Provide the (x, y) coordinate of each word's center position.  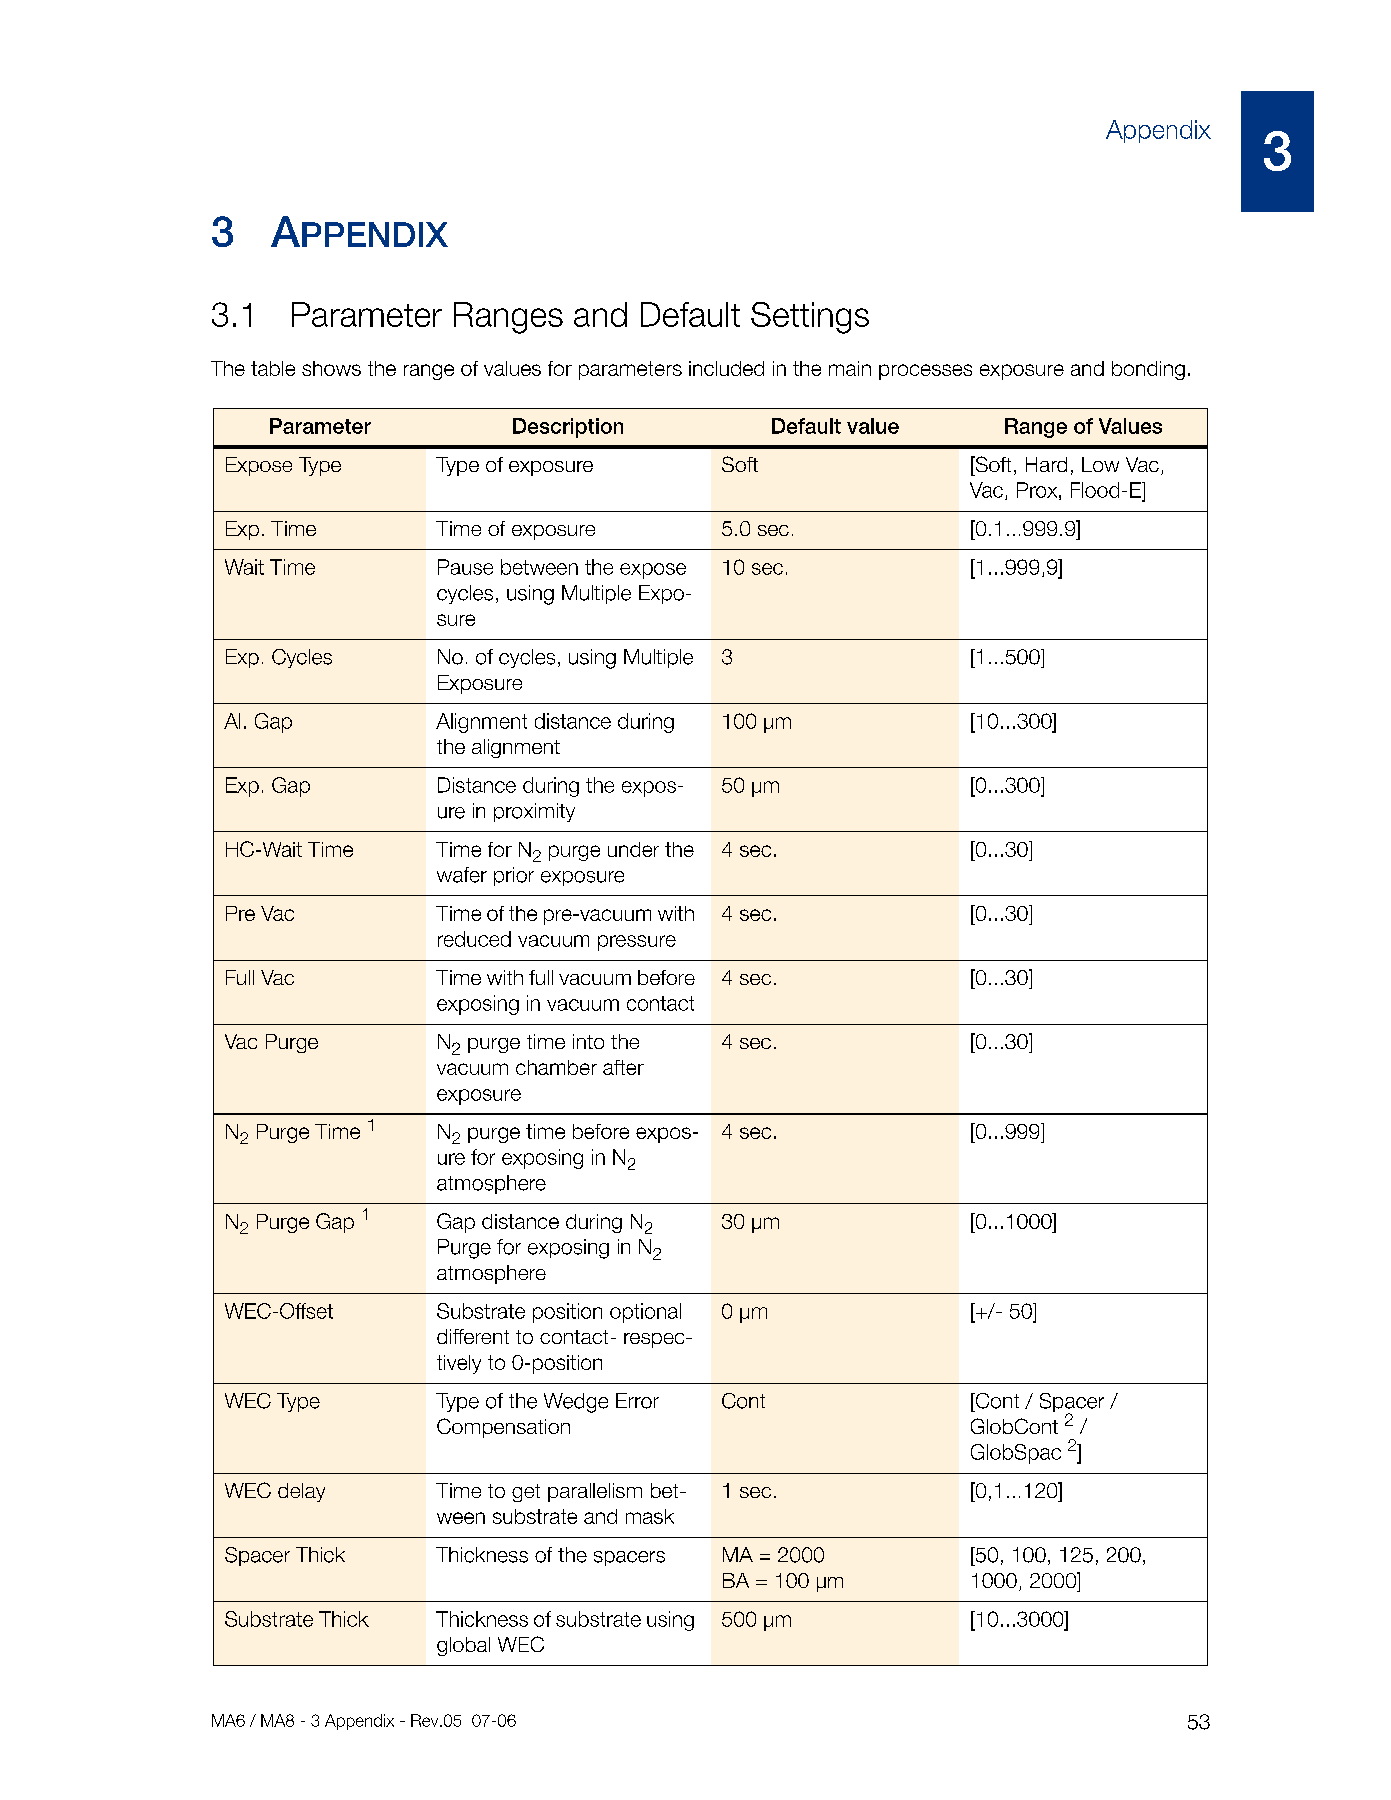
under (633, 849)
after (623, 1067)
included (726, 368)
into (588, 1041)
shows (331, 368)
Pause (465, 567)
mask (650, 1516)
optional (645, 1313)
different (473, 1336)
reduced (474, 939)
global (463, 1646)
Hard (1046, 464)
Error (637, 1401)
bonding (1148, 370)
